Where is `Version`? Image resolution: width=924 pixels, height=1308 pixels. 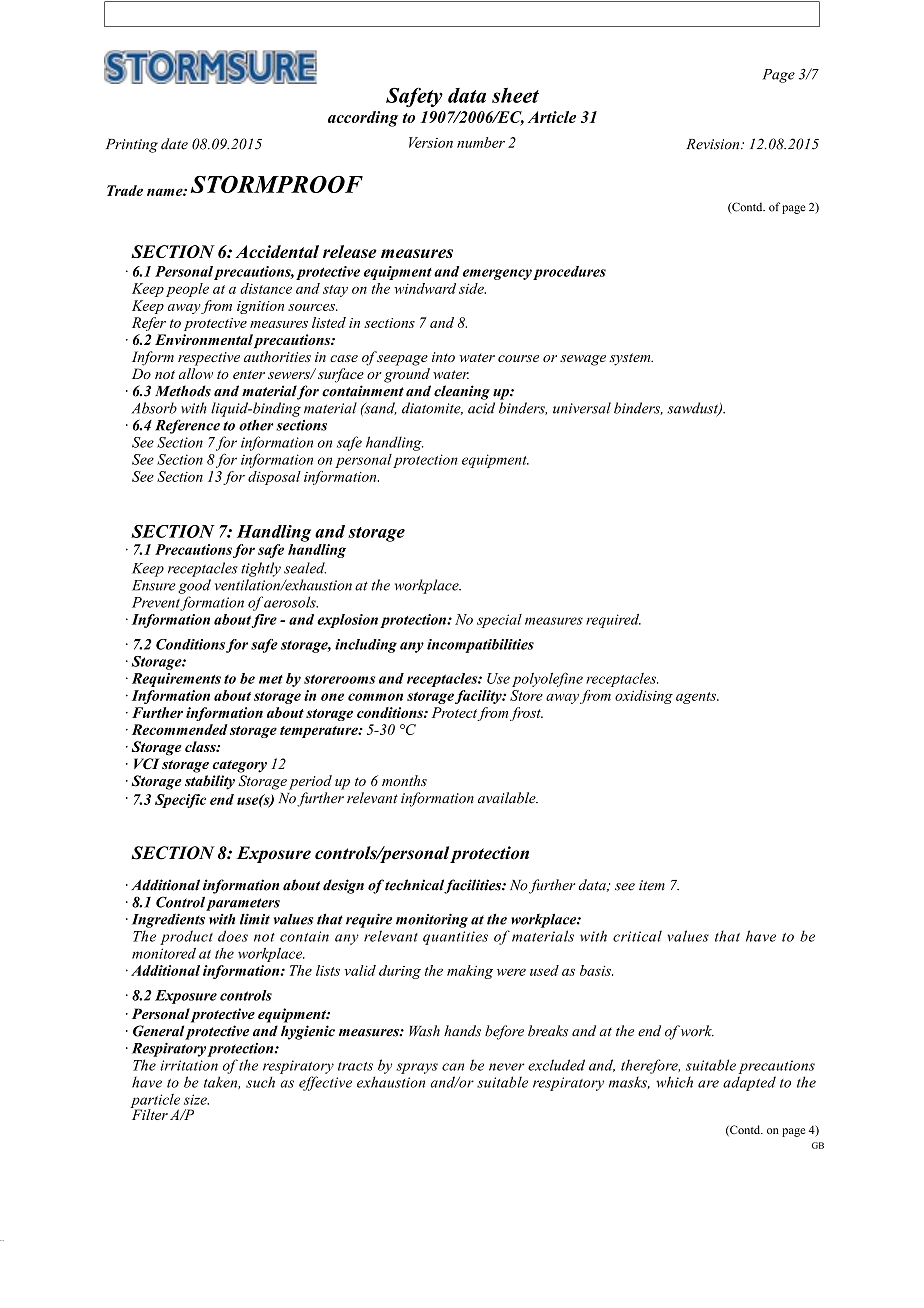 Version is located at coordinates (431, 142).
